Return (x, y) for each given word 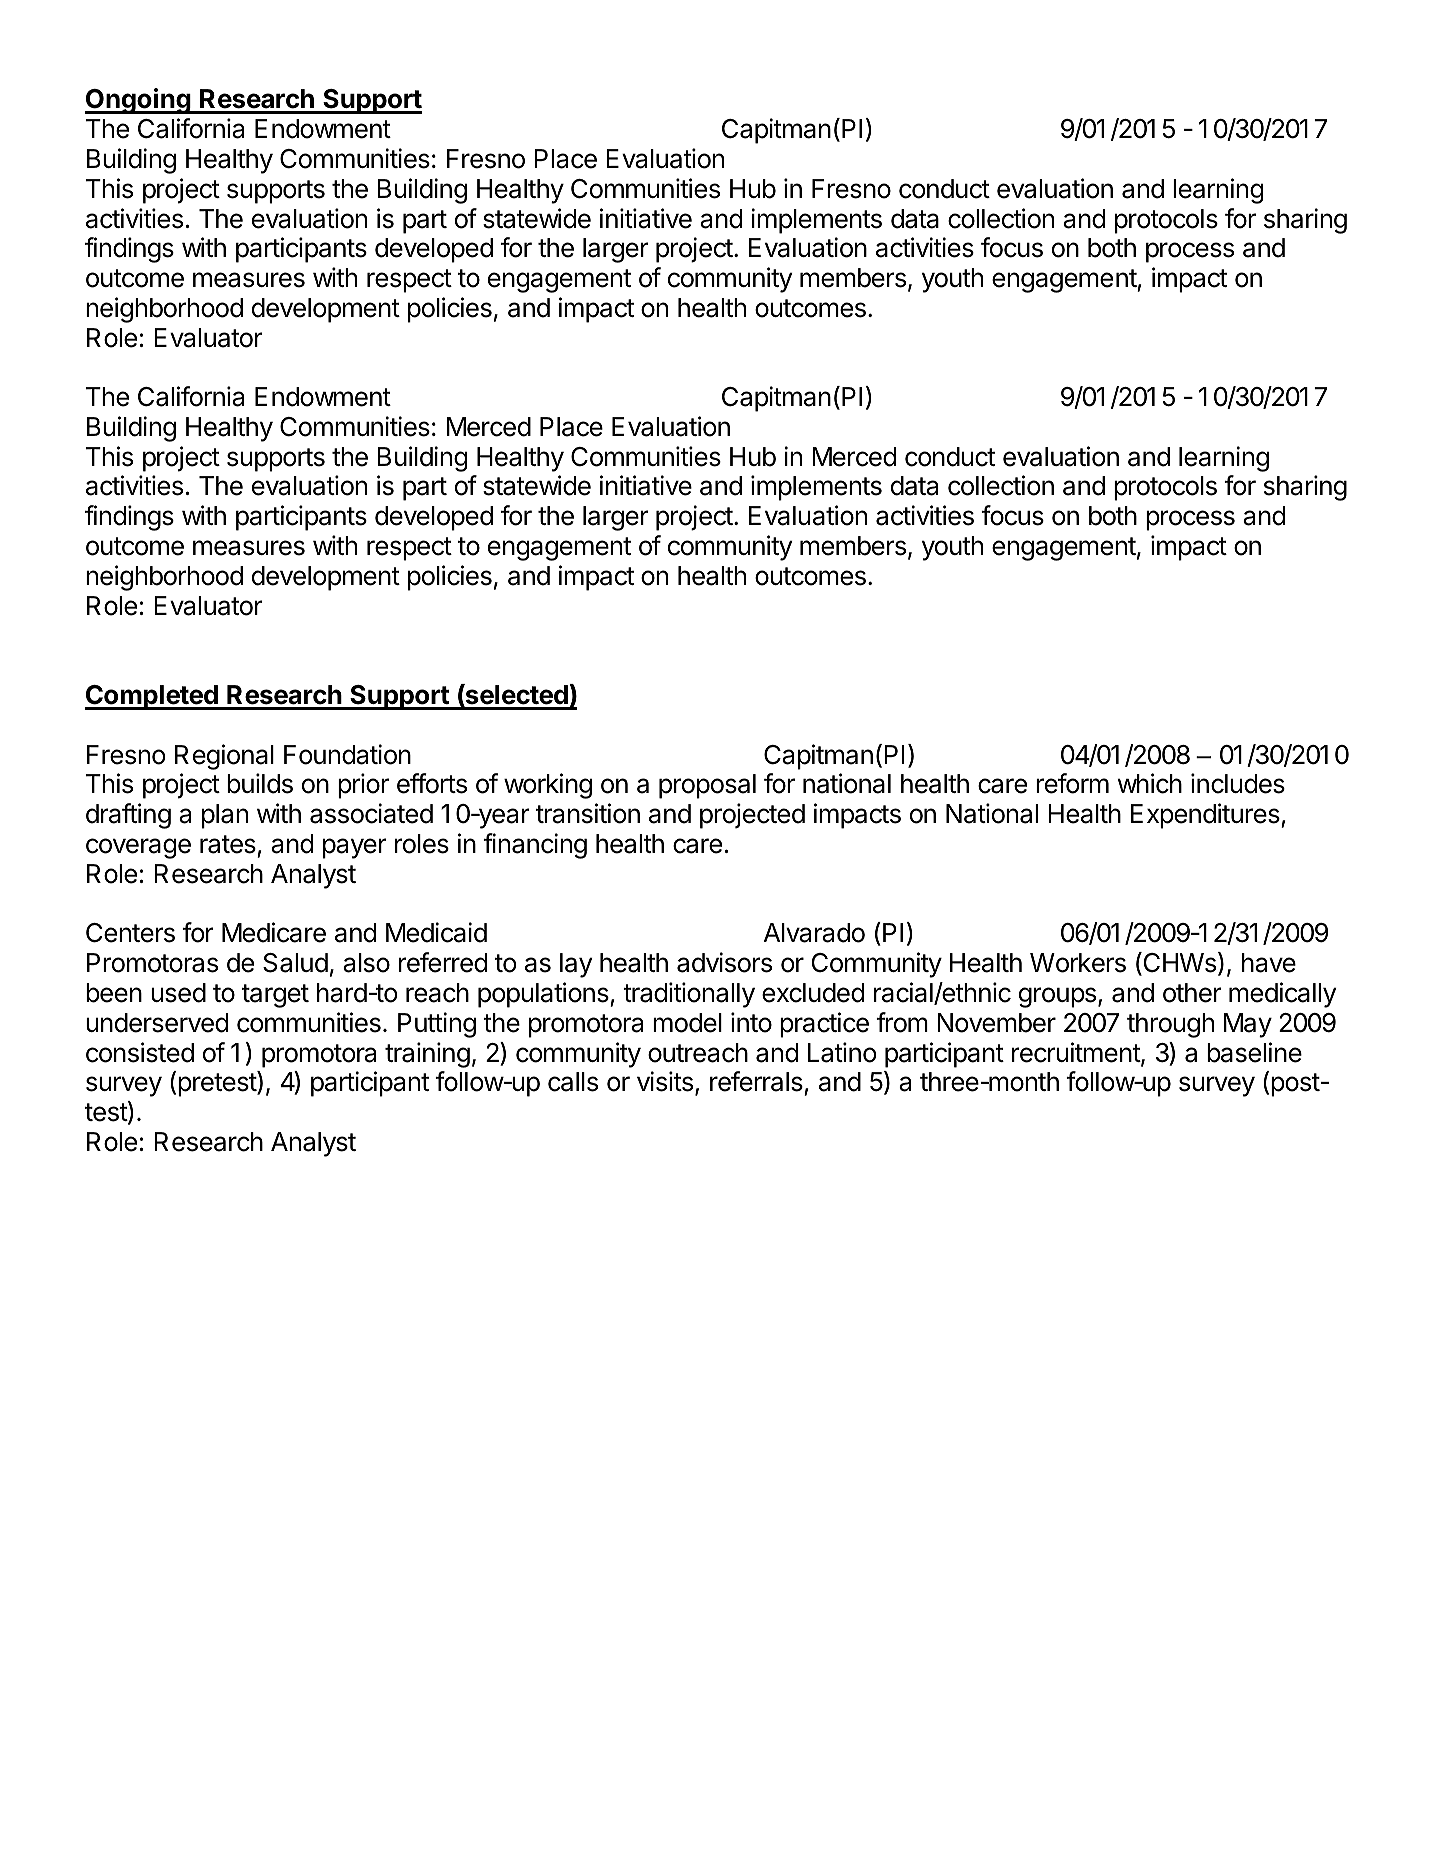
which (1150, 783)
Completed (152, 697)
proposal (707, 786)
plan (225, 816)
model (687, 1023)
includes (1238, 783)
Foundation (347, 754)
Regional (224, 757)
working (548, 786)
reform (1072, 783)
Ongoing (139, 101)
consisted (140, 1052)
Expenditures (1206, 816)
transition (588, 813)
